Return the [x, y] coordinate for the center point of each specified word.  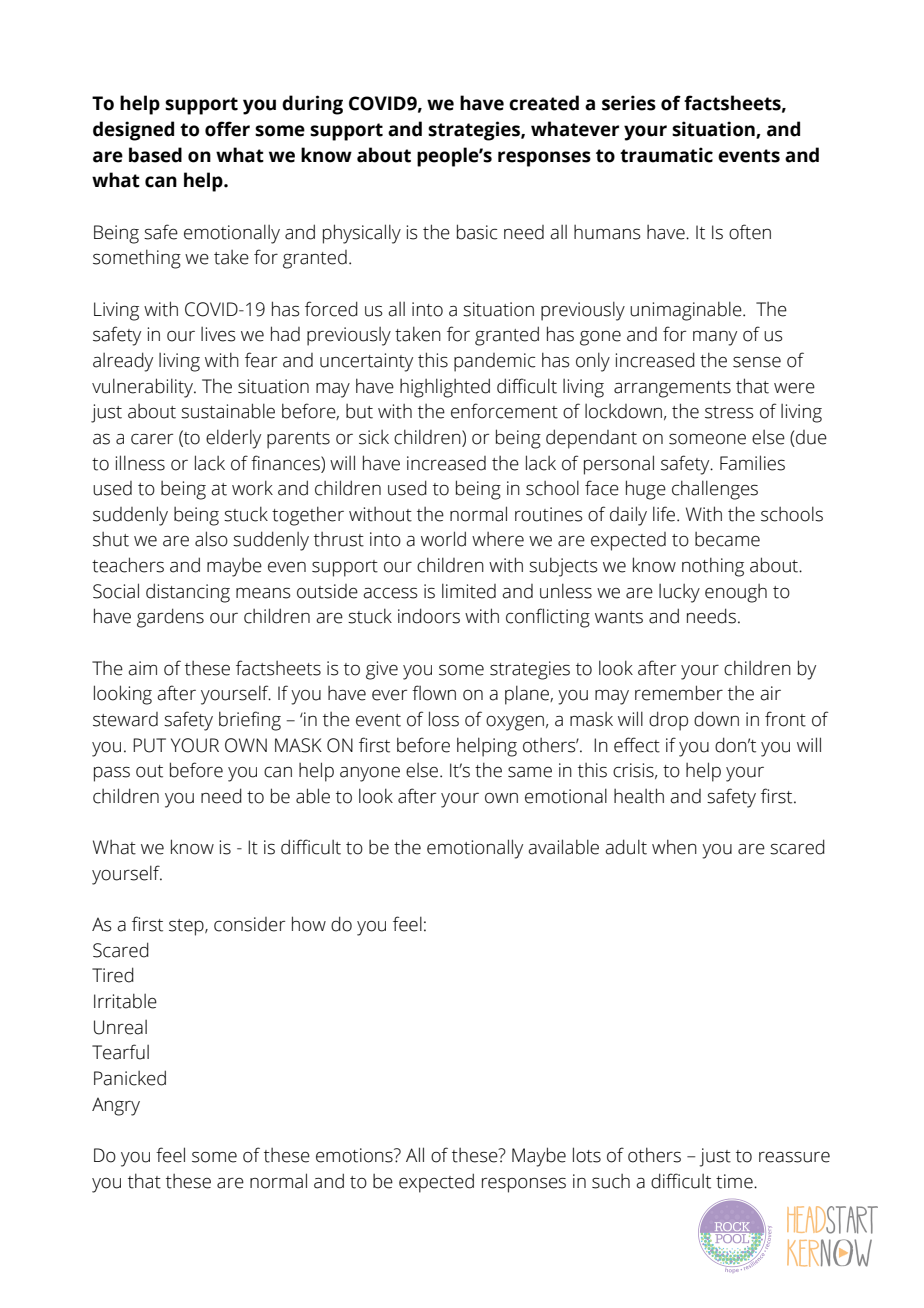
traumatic [666, 155]
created [544, 103]
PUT [149, 745]
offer [227, 129]
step [187, 927]
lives [218, 334]
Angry [116, 1107]
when [674, 847]
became [727, 539]
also [211, 539]
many [715, 338]
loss [444, 719]
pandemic [494, 362]
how [309, 924]
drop [668, 721]
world [443, 539]
